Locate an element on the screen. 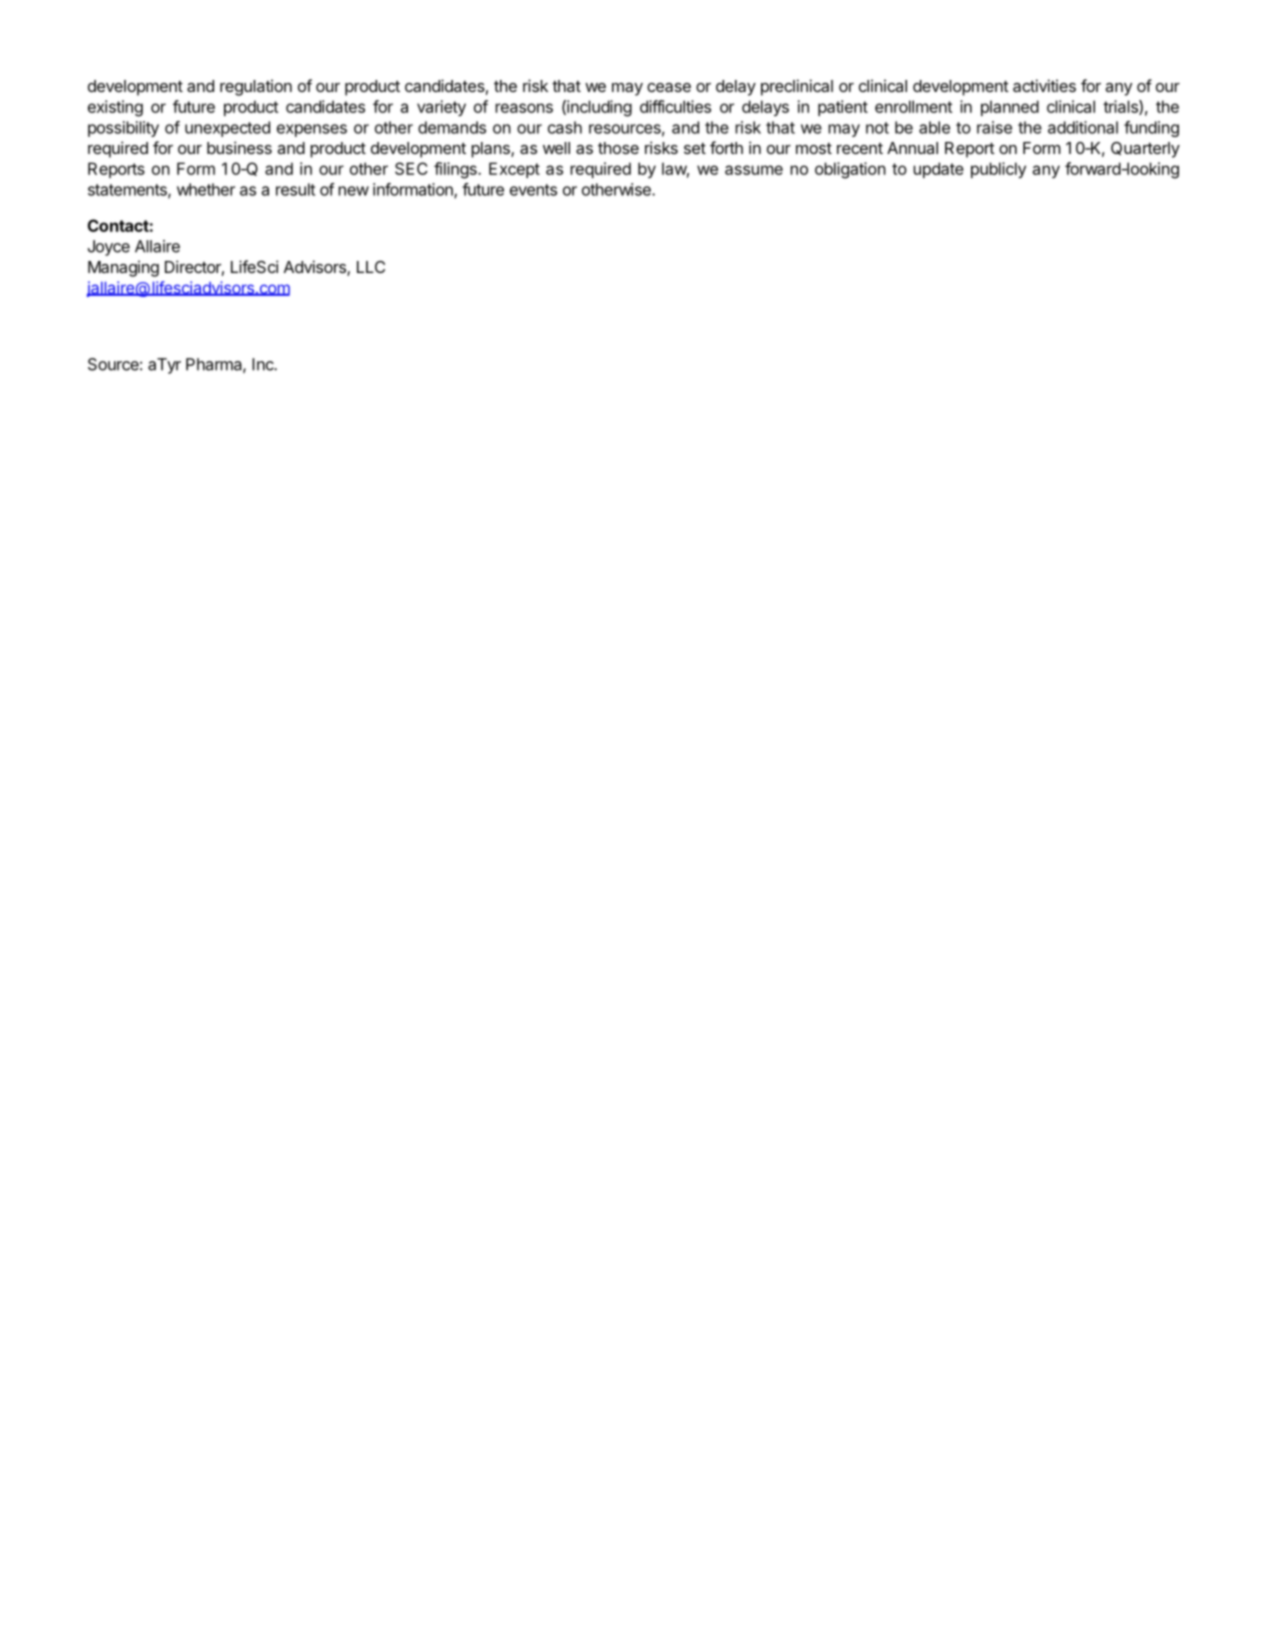 The image size is (1266, 1638). regulation is located at coordinates (256, 87).
